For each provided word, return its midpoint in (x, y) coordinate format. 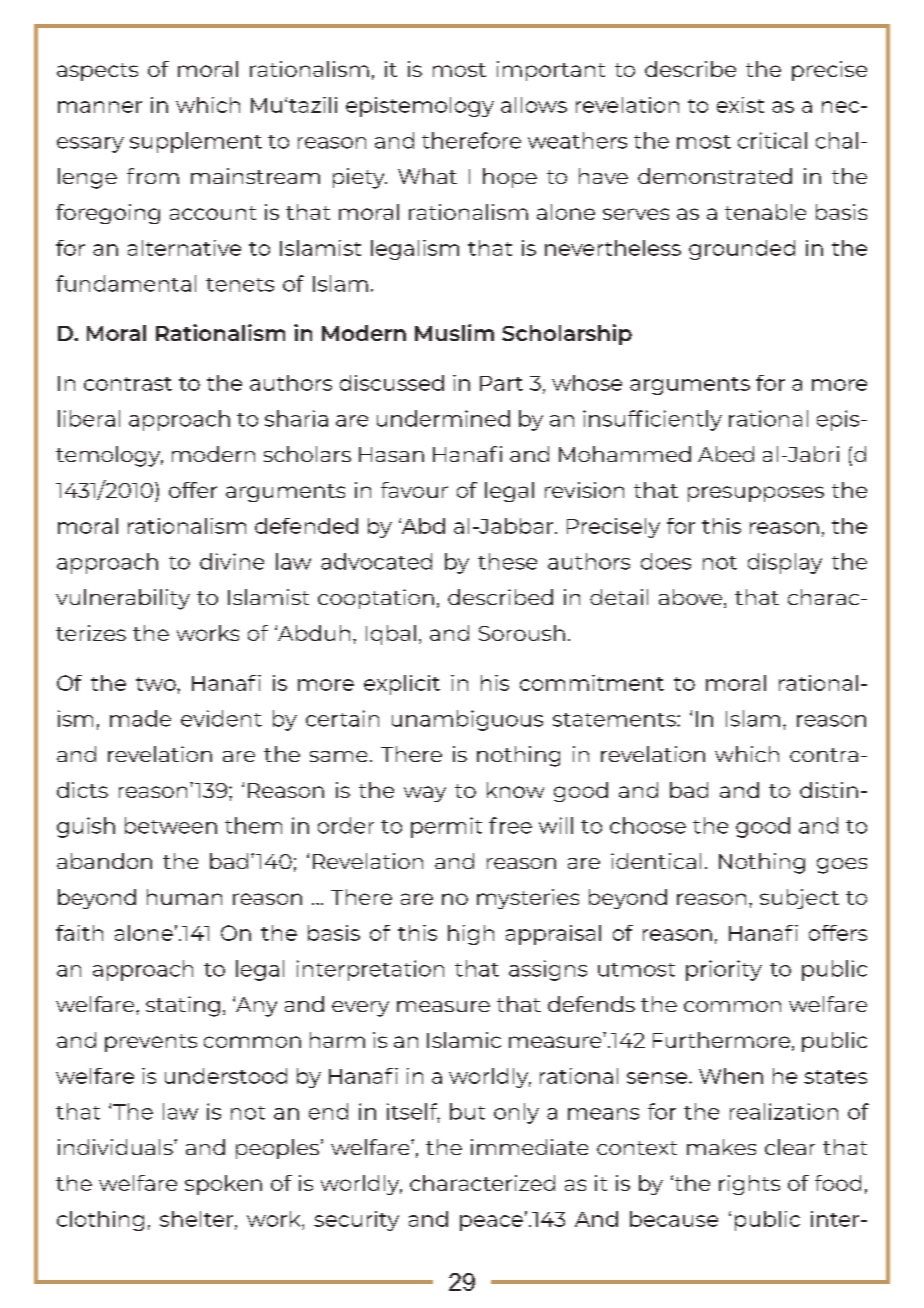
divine (232, 561)
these (507, 561)
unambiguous (467, 720)
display (785, 563)
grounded (742, 250)
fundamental (126, 283)
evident (221, 718)
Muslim (454, 332)
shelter (198, 1220)
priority (724, 970)
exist (740, 105)
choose (648, 825)
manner (100, 107)
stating (183, 1006)
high (471, 935)
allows (534, 105)
